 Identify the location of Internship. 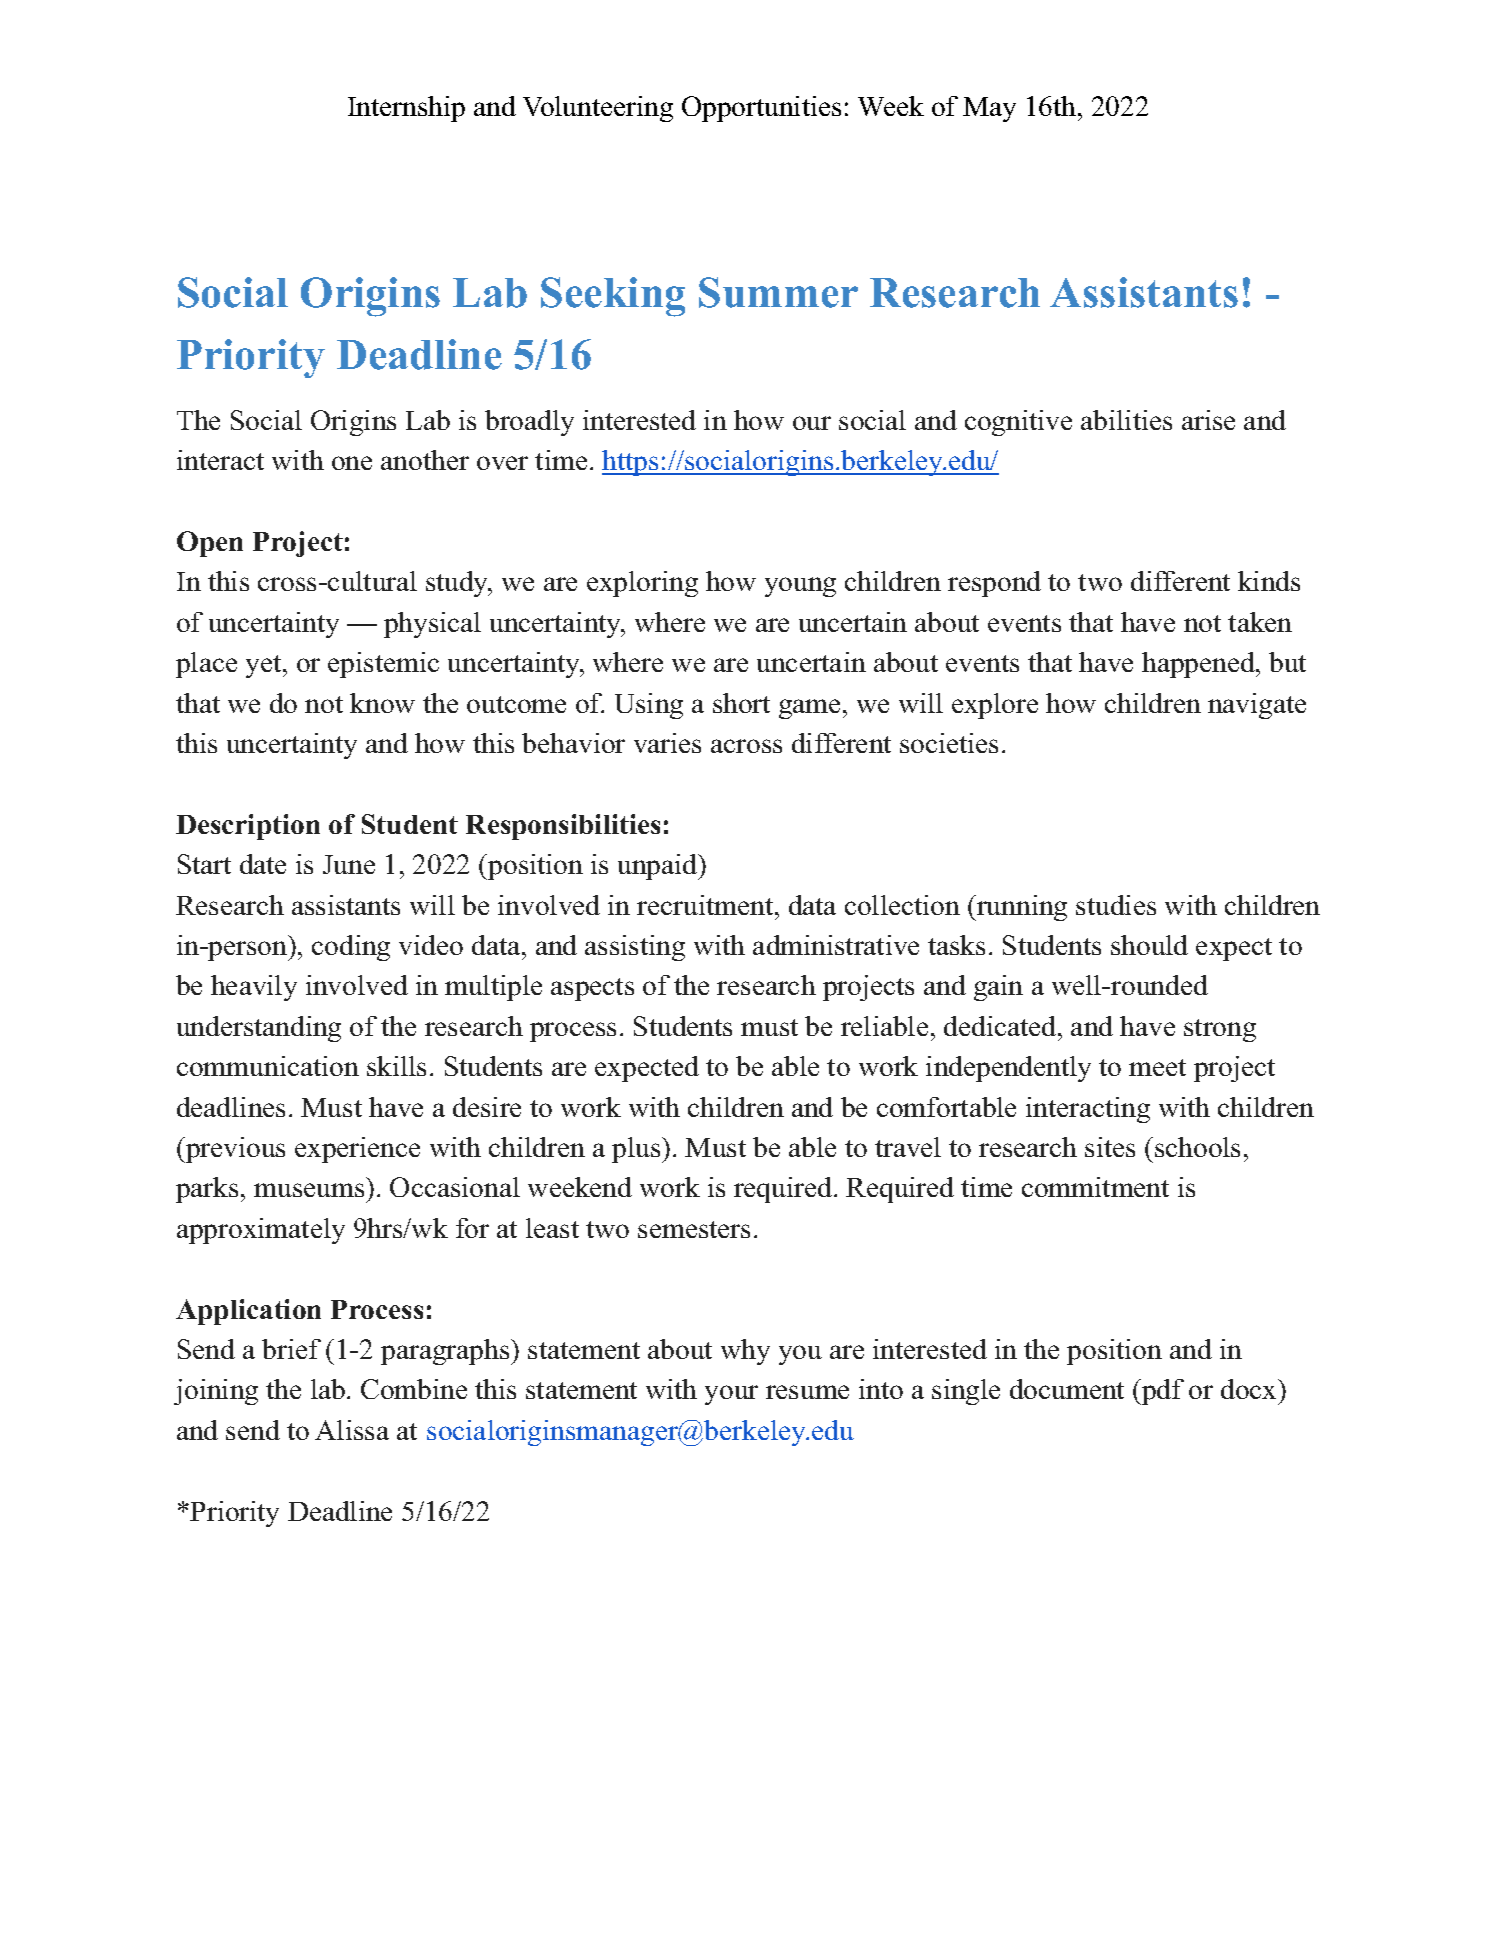
(406, 109).
